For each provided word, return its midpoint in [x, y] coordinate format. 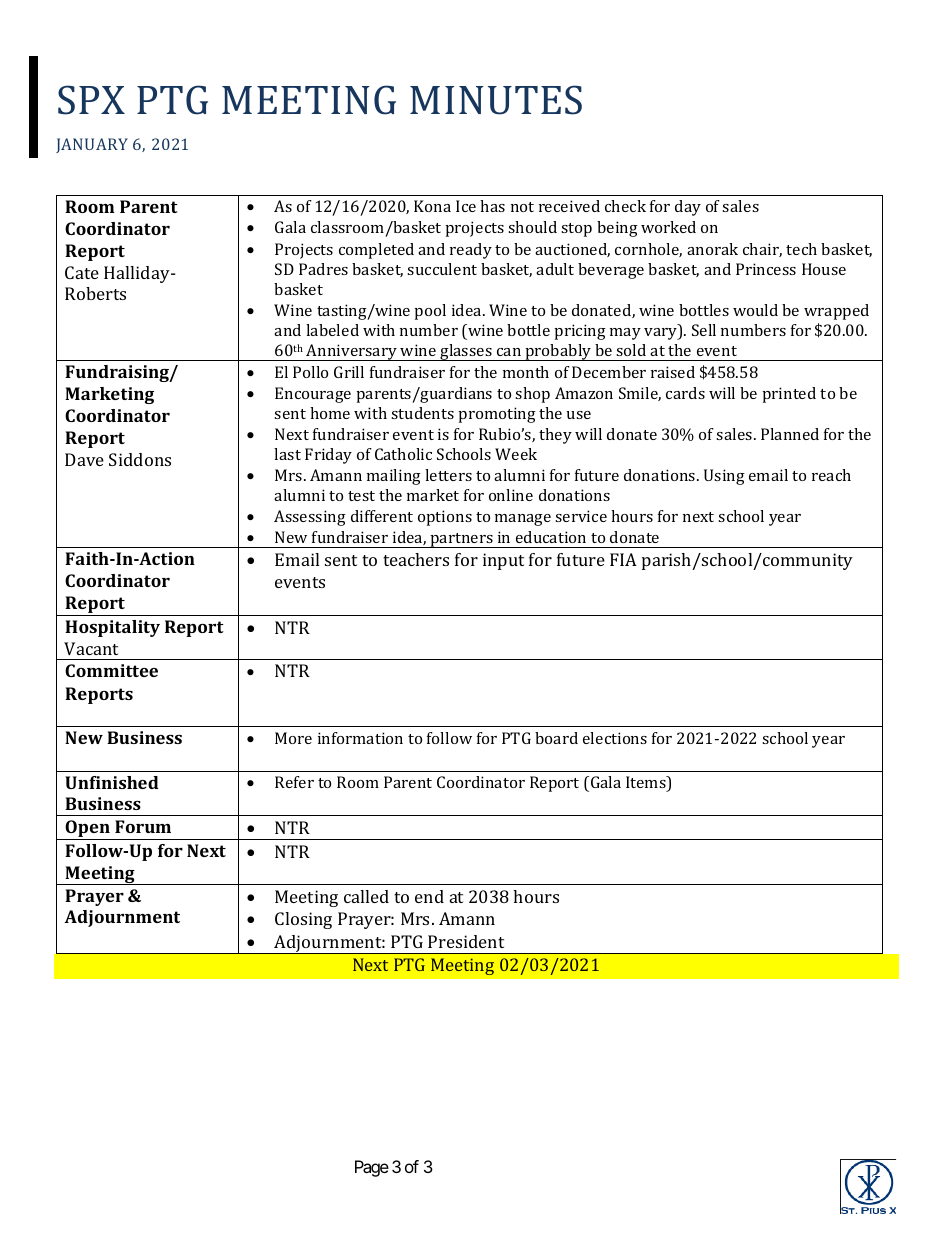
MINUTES [496, 100]
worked [668, 227]
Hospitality [112, 628]
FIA [623, 559]
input [503, 561]
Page [372, 1168]
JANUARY [92, 145]
